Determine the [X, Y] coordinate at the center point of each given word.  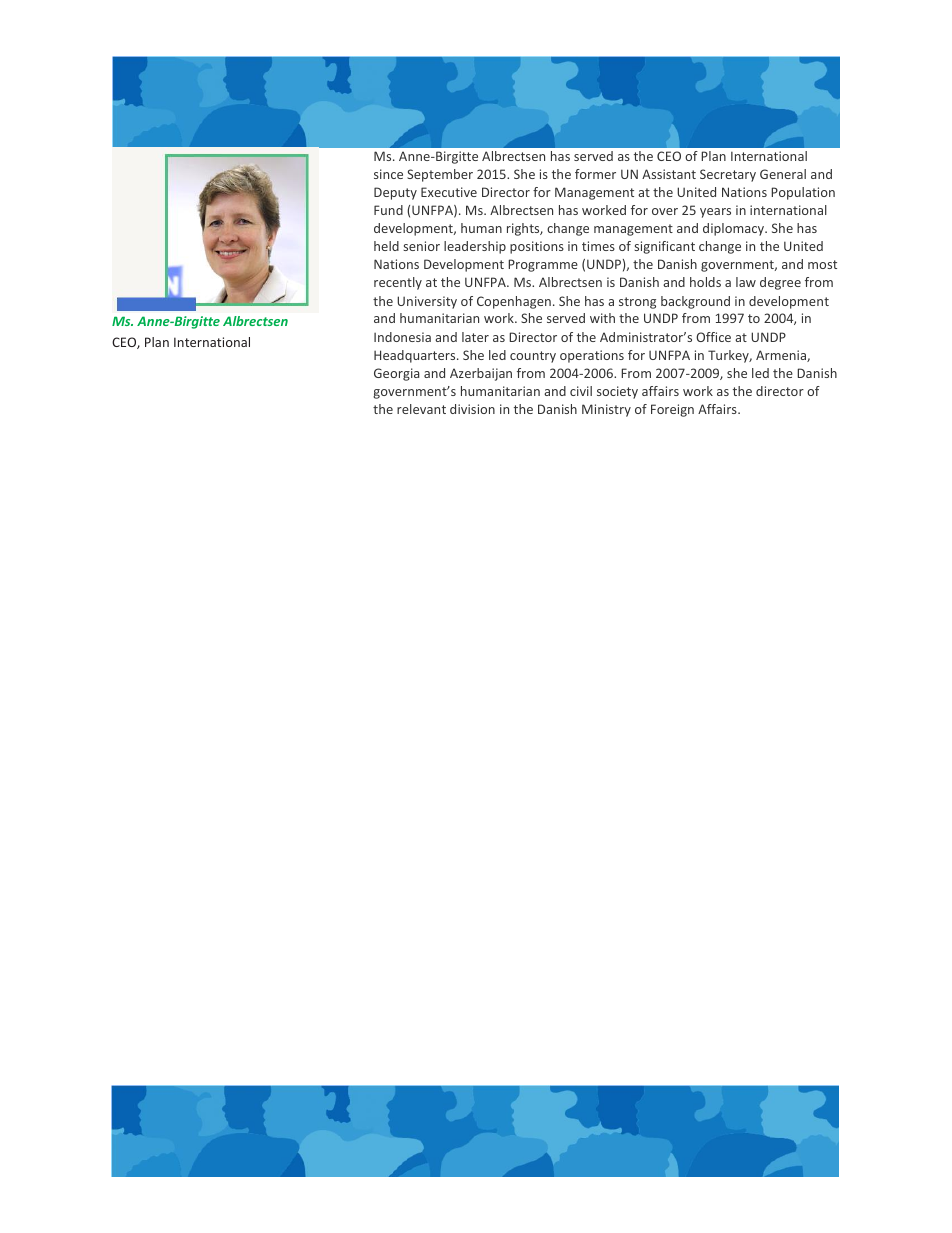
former [595, 174]
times [598, 246]
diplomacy [735, 229]
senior [421, 246]
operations [592, 356]
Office [713, 337]
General [783, 174]
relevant [421, 409]
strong [637, 303]
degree [780, 283]
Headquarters [416, 356]
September [440, 175]
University [427, 302]
